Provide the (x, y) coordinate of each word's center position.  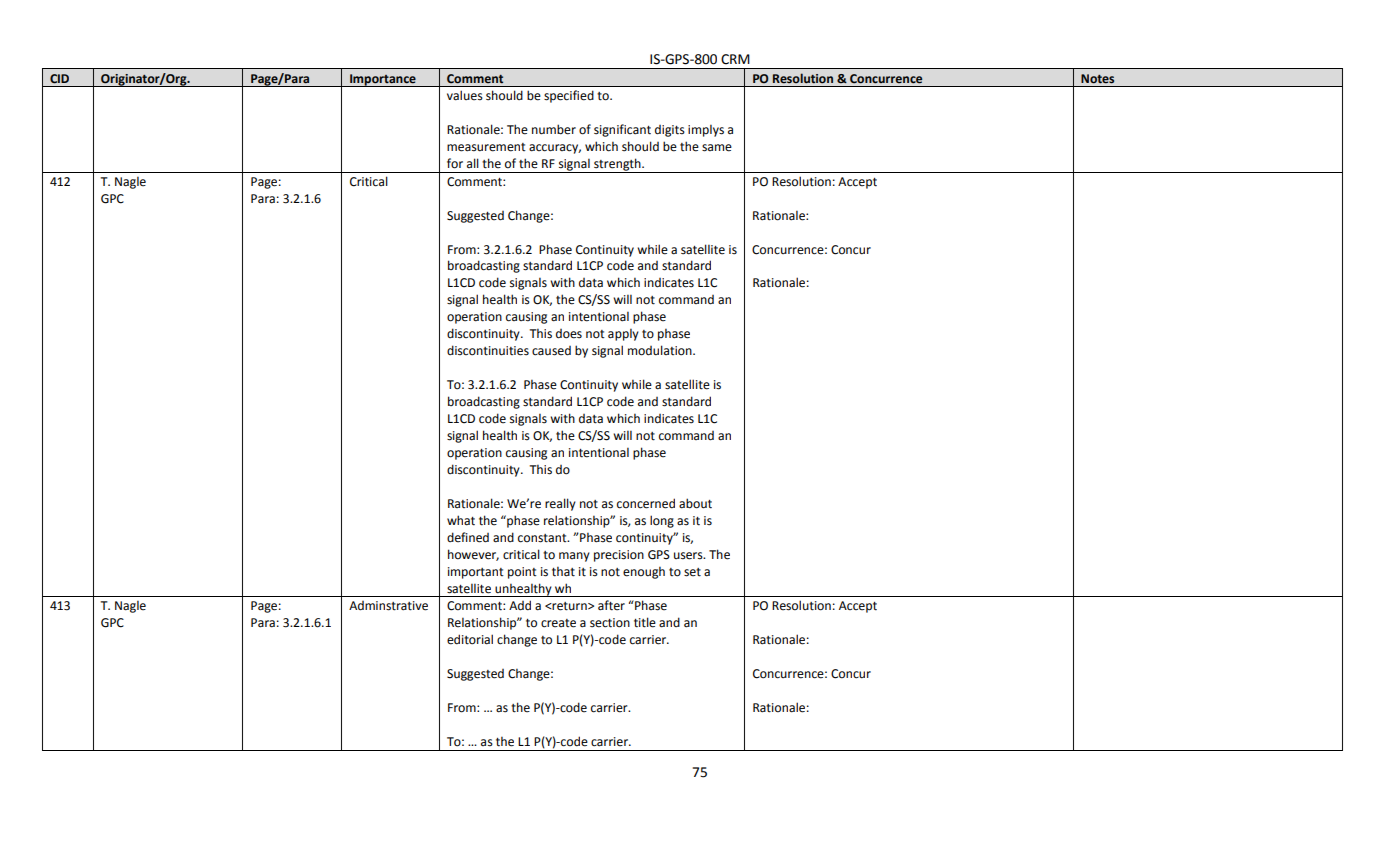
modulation (661, 350)
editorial (470, 639)
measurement (486, 147)
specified (569, 96)
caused (551, 351)
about (695, 503)
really (560, 504)
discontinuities (488, 350)
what (461, 520)
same (717, 148)
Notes (1097, 79)
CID (59, 79)
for (455, 163)
